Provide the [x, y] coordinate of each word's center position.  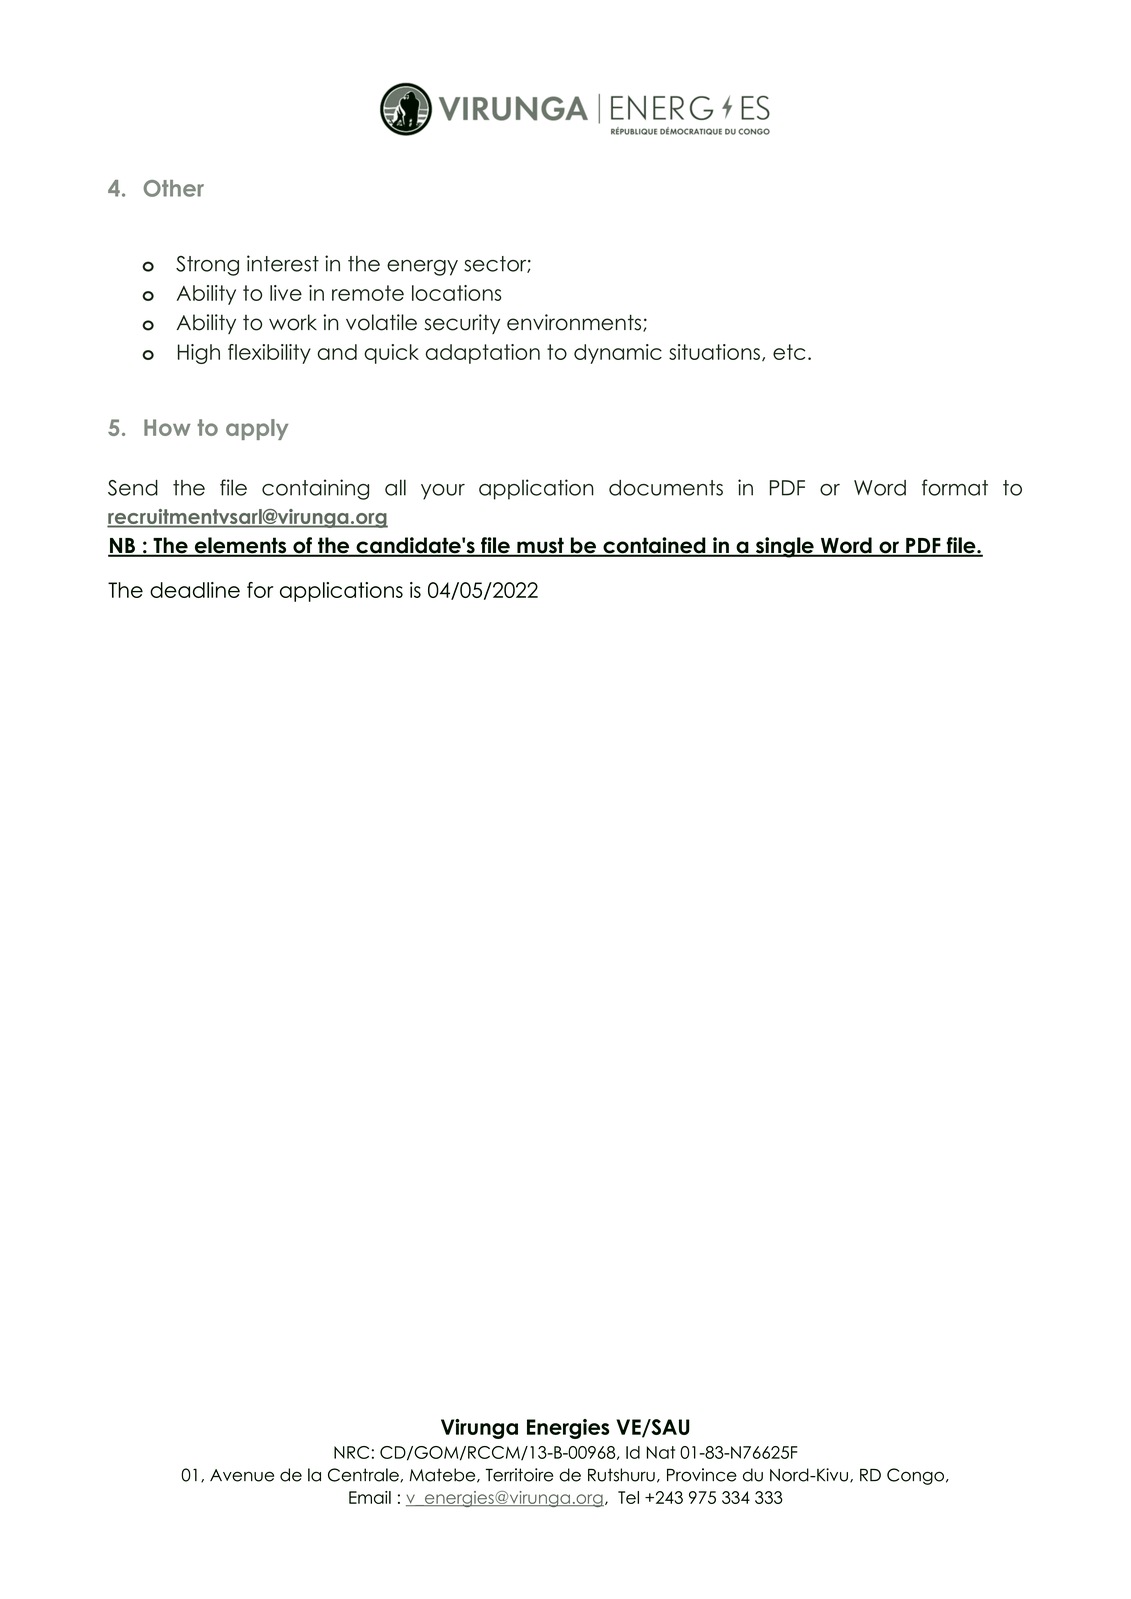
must [540, 546]
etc [789, 352]
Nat [661, 1452]
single [784, 547]
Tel [628, 1497]
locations [456, 293]
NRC [351, 1452]
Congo [915, 1476]
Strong [207, 266]
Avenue [242, 1475]
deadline [195, 590]
